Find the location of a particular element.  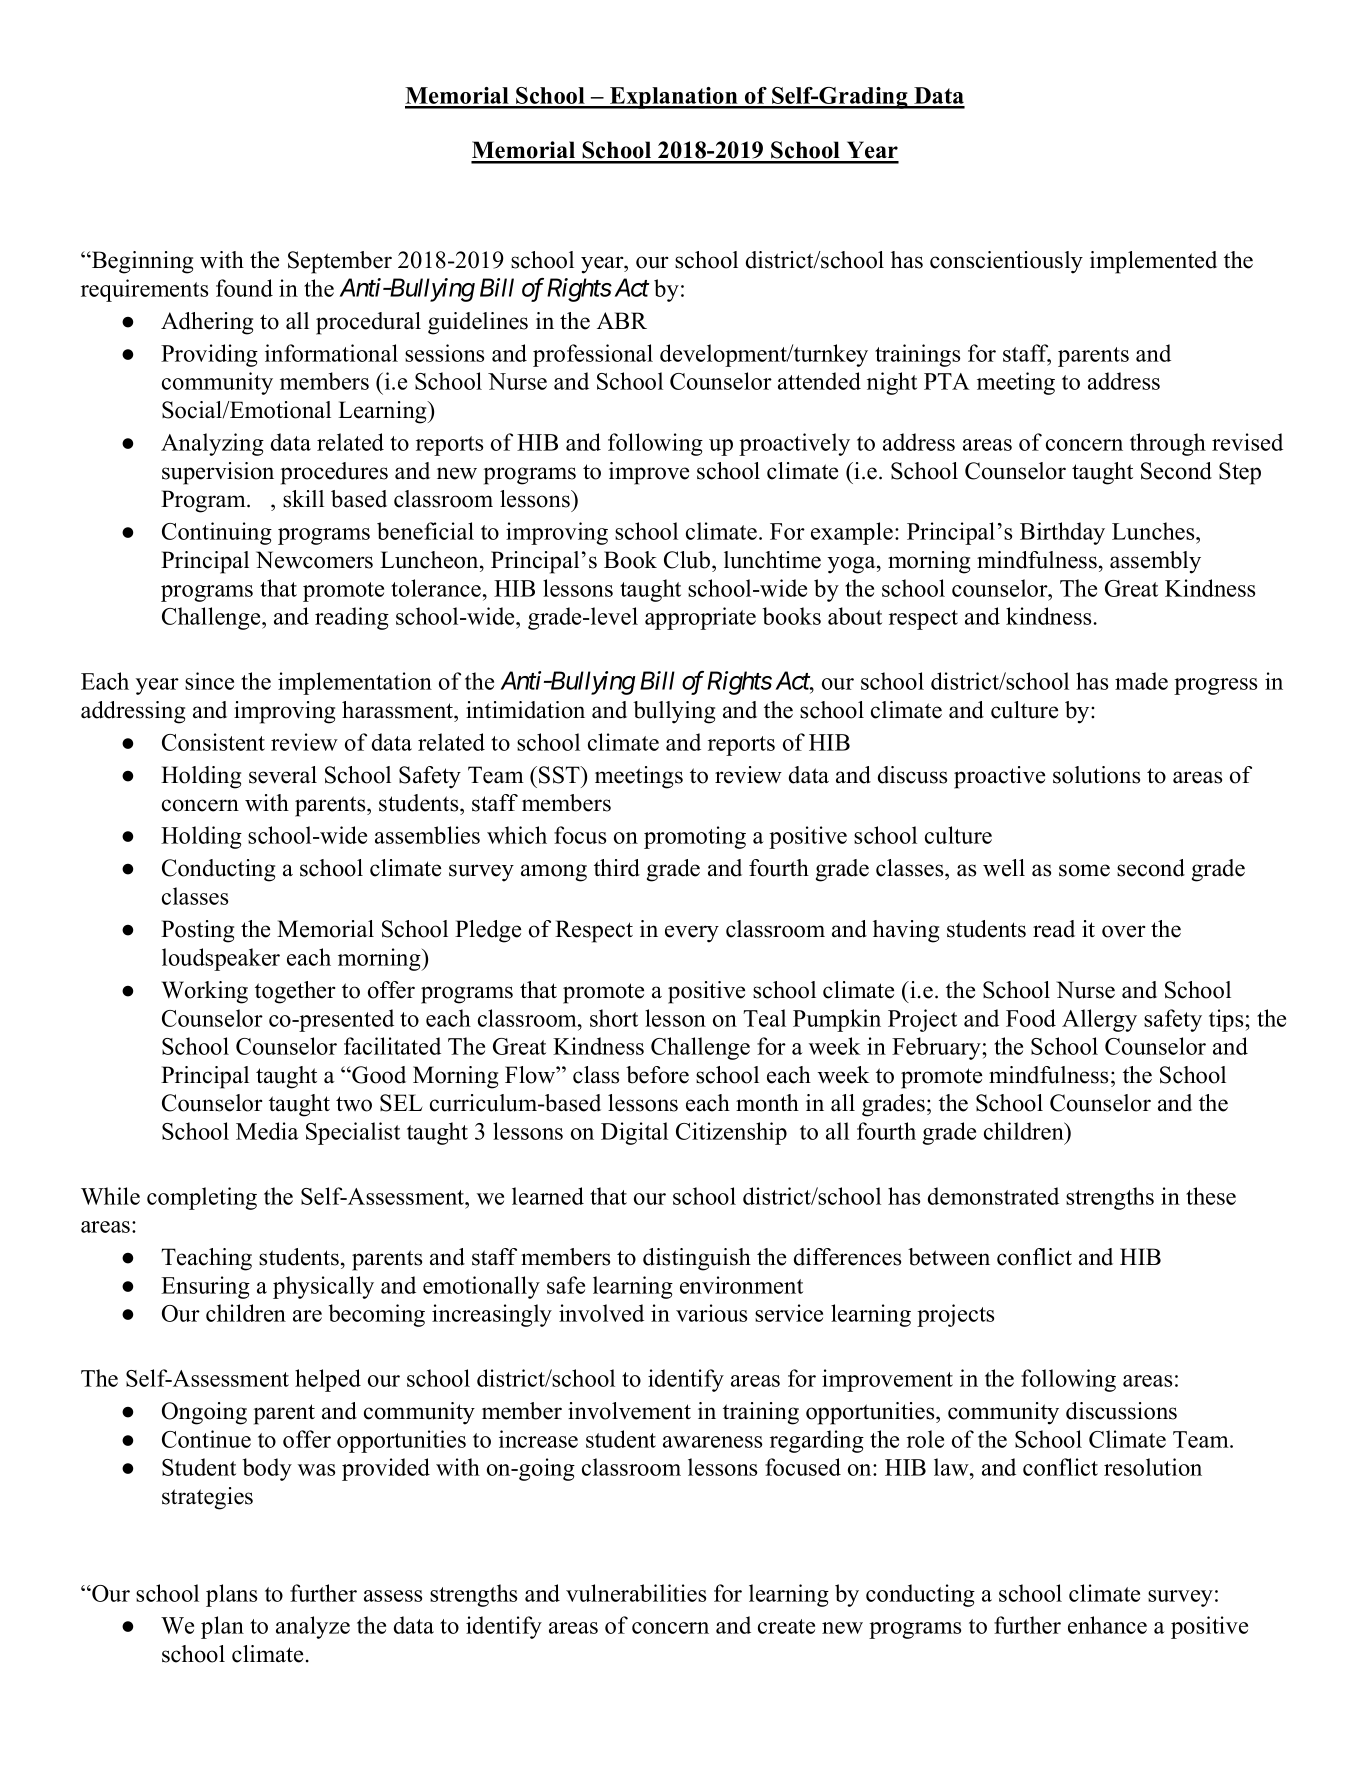

made is located at coordinates (1141, 681).
